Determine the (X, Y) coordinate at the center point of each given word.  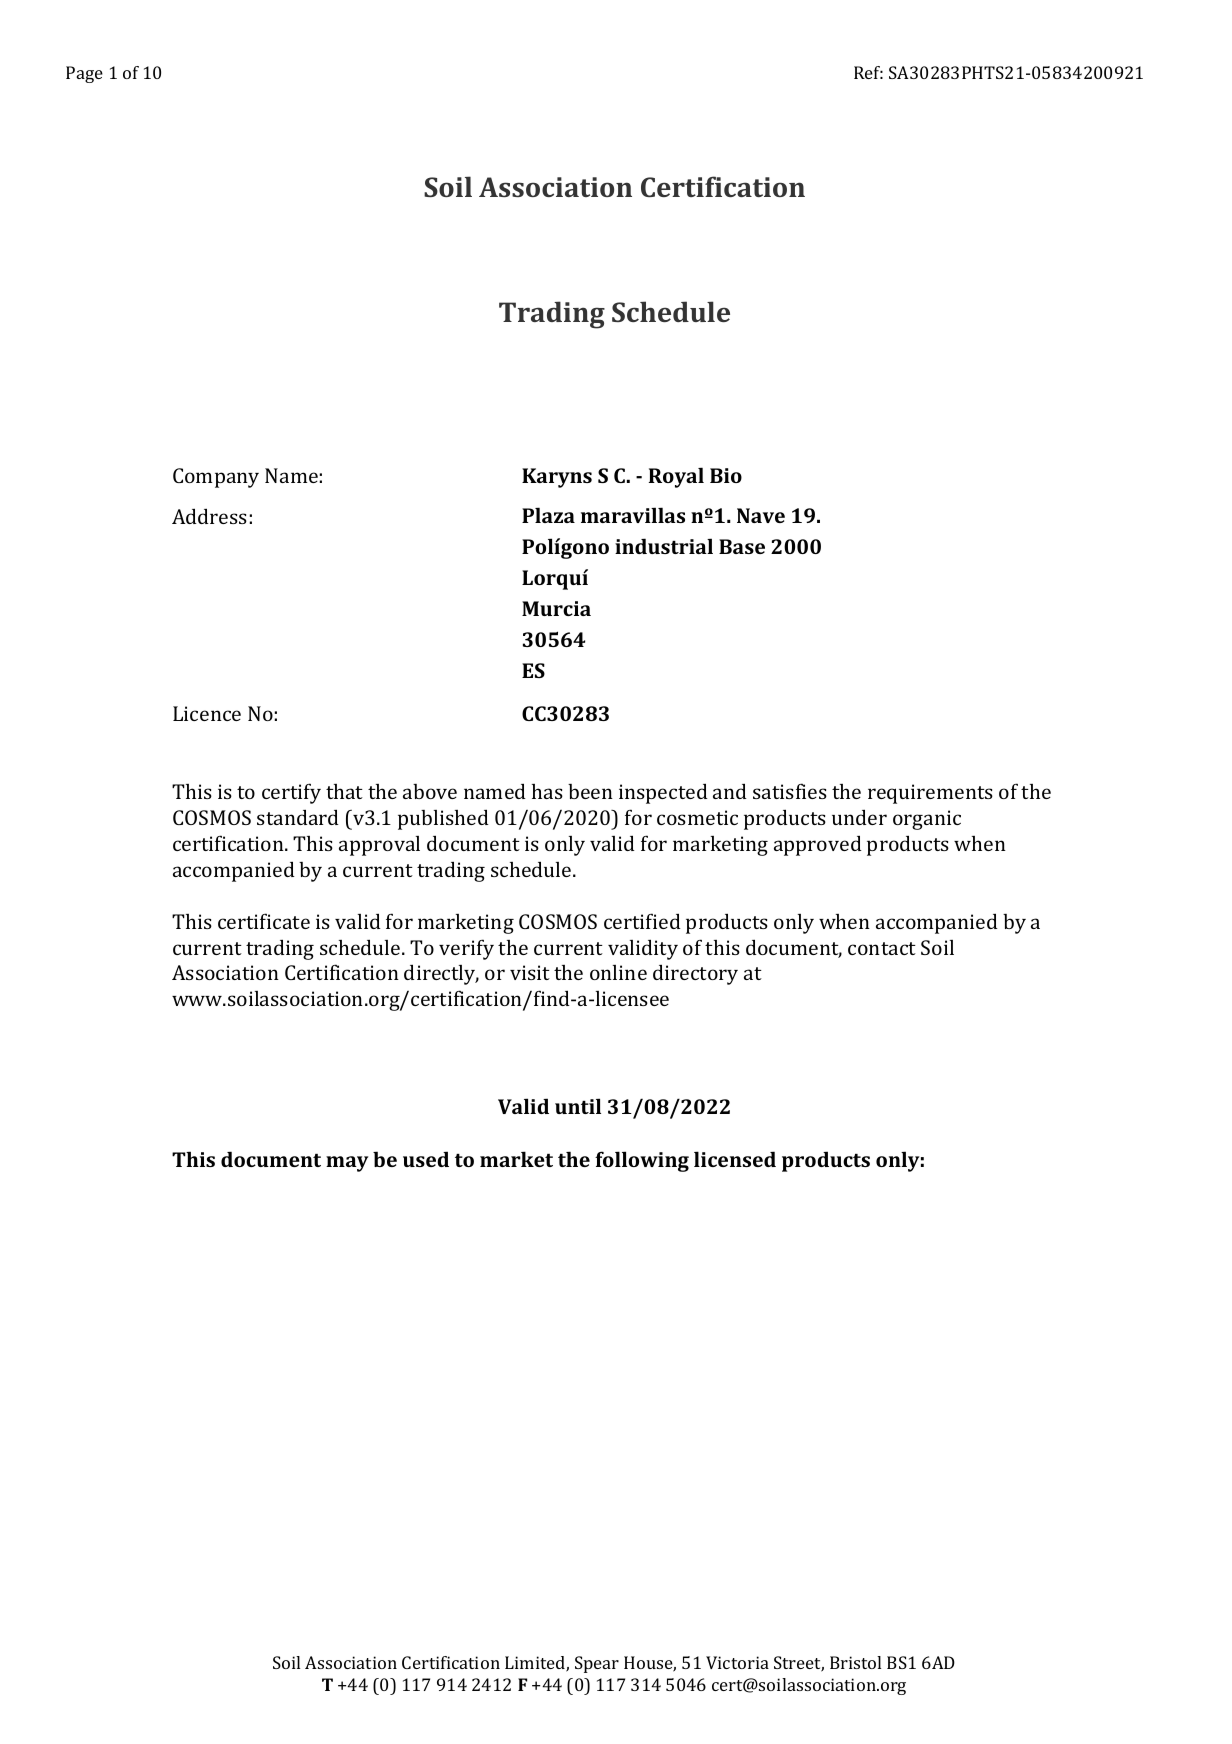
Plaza (548, 515)
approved (818, 845)
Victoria (737, 1662)
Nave (761, 515)
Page (84, 74)
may (347, 1164)
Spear (597, 1664)
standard (298, 817)
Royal (676, 477)
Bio (726, 475)
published (443, 819)
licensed (735, 1159)
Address (209, 516)
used (426, 1159)
